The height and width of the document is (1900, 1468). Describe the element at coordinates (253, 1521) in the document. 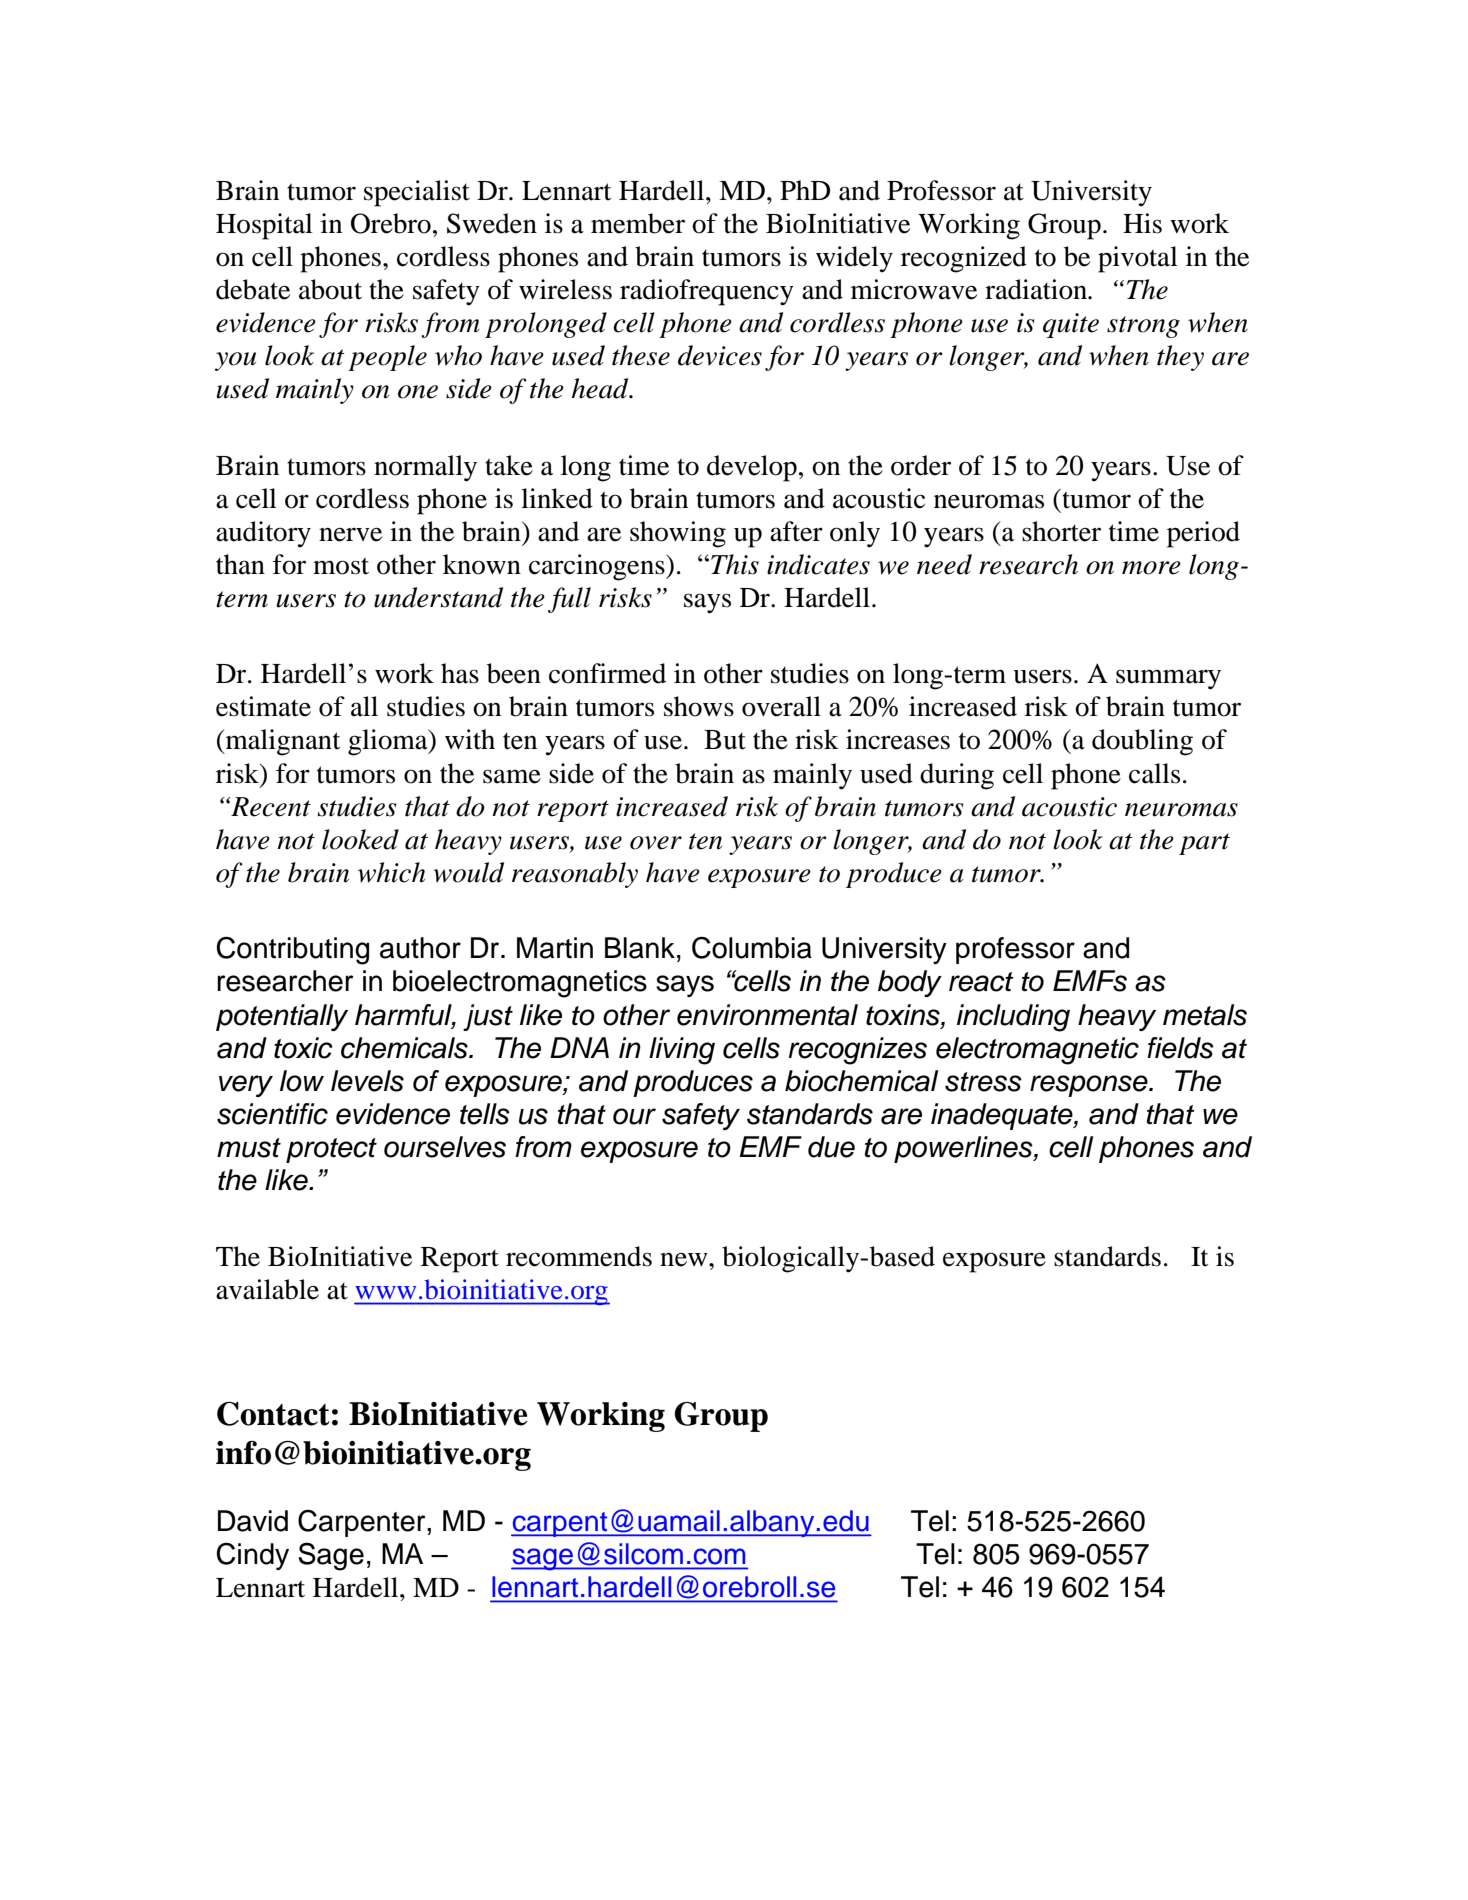

I see `David` at that location.
